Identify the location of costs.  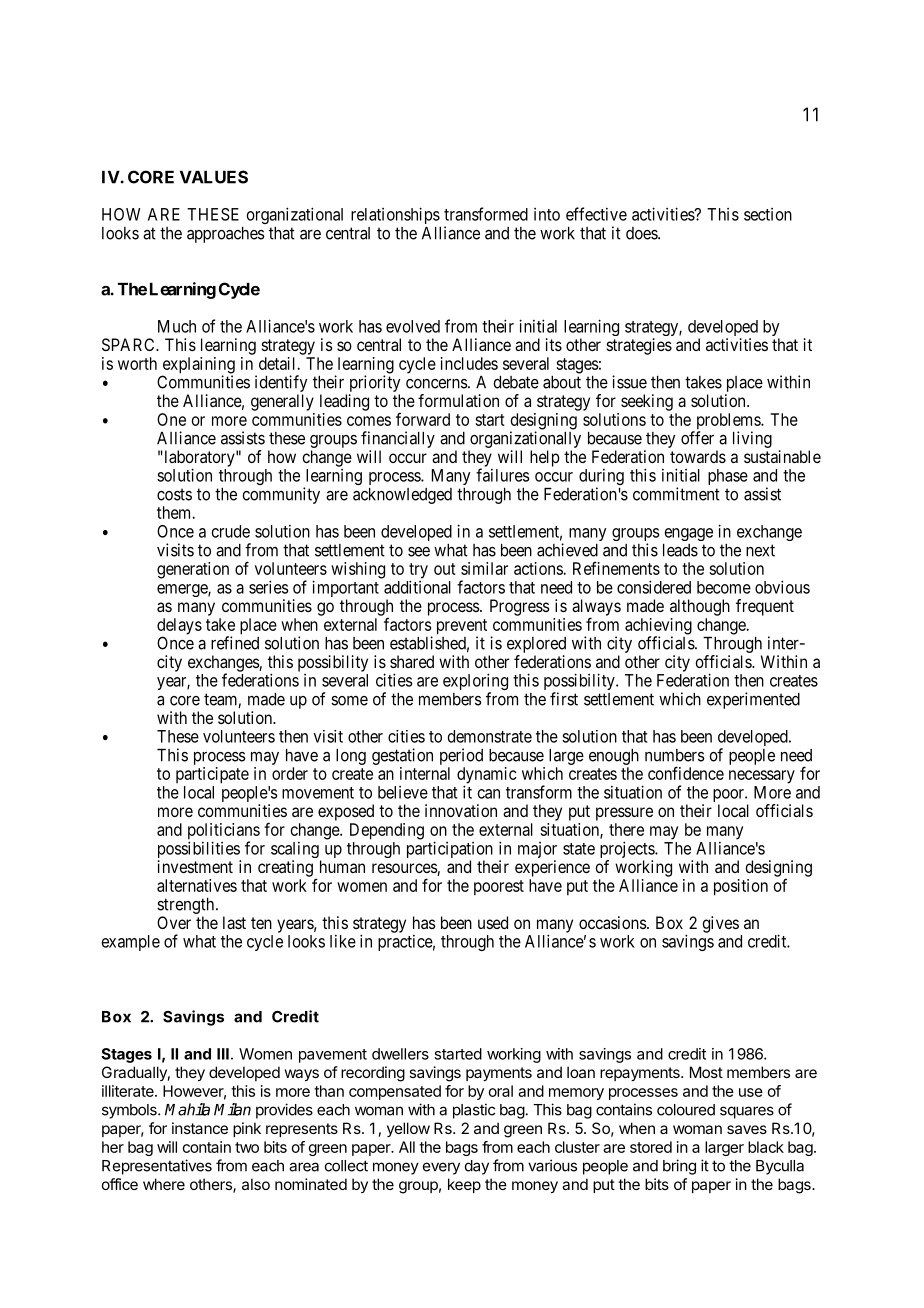
(174, 494).
